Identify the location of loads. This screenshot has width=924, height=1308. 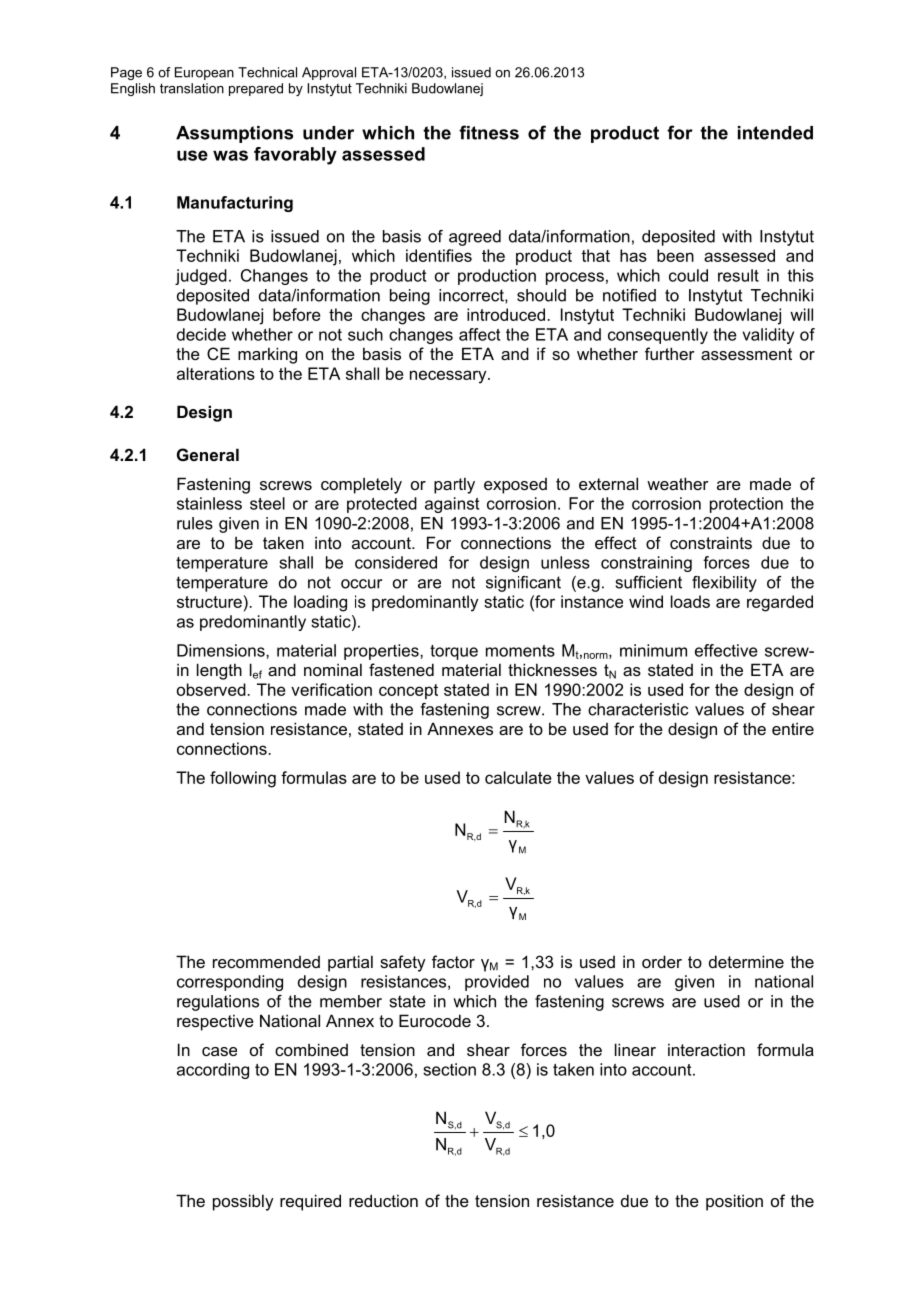
(690, 601).
